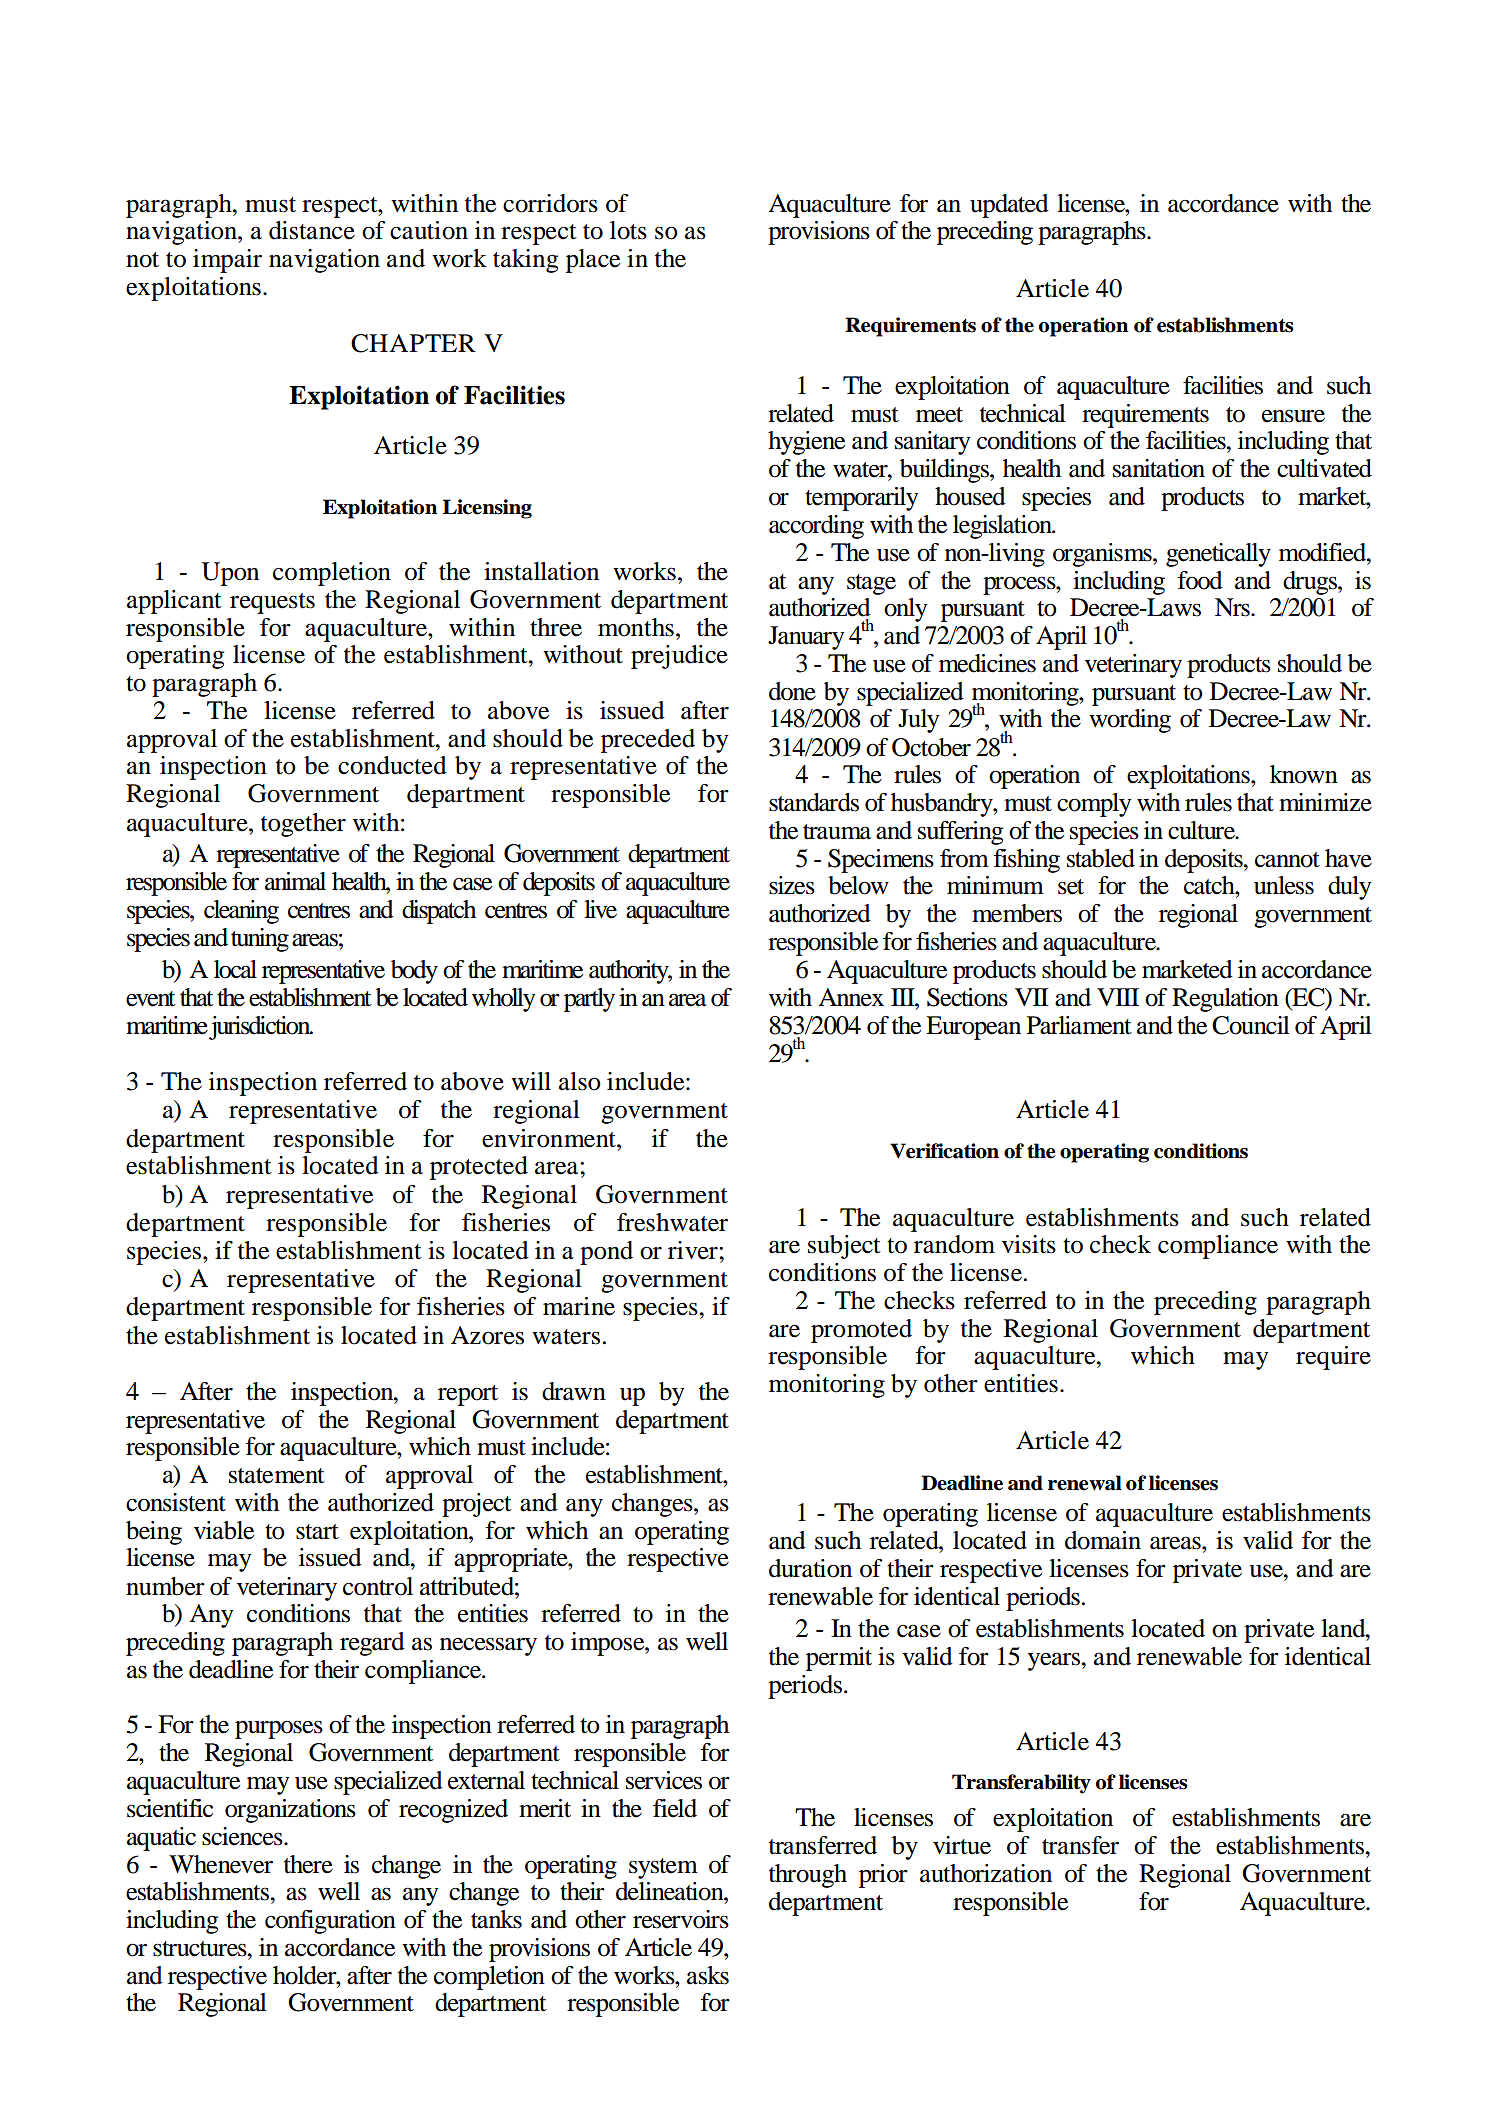 This page has height=2117, width=1497. What do you see at coordinates (312, 230) in the page?
I see `distance` at bounding box center [312, 230].
